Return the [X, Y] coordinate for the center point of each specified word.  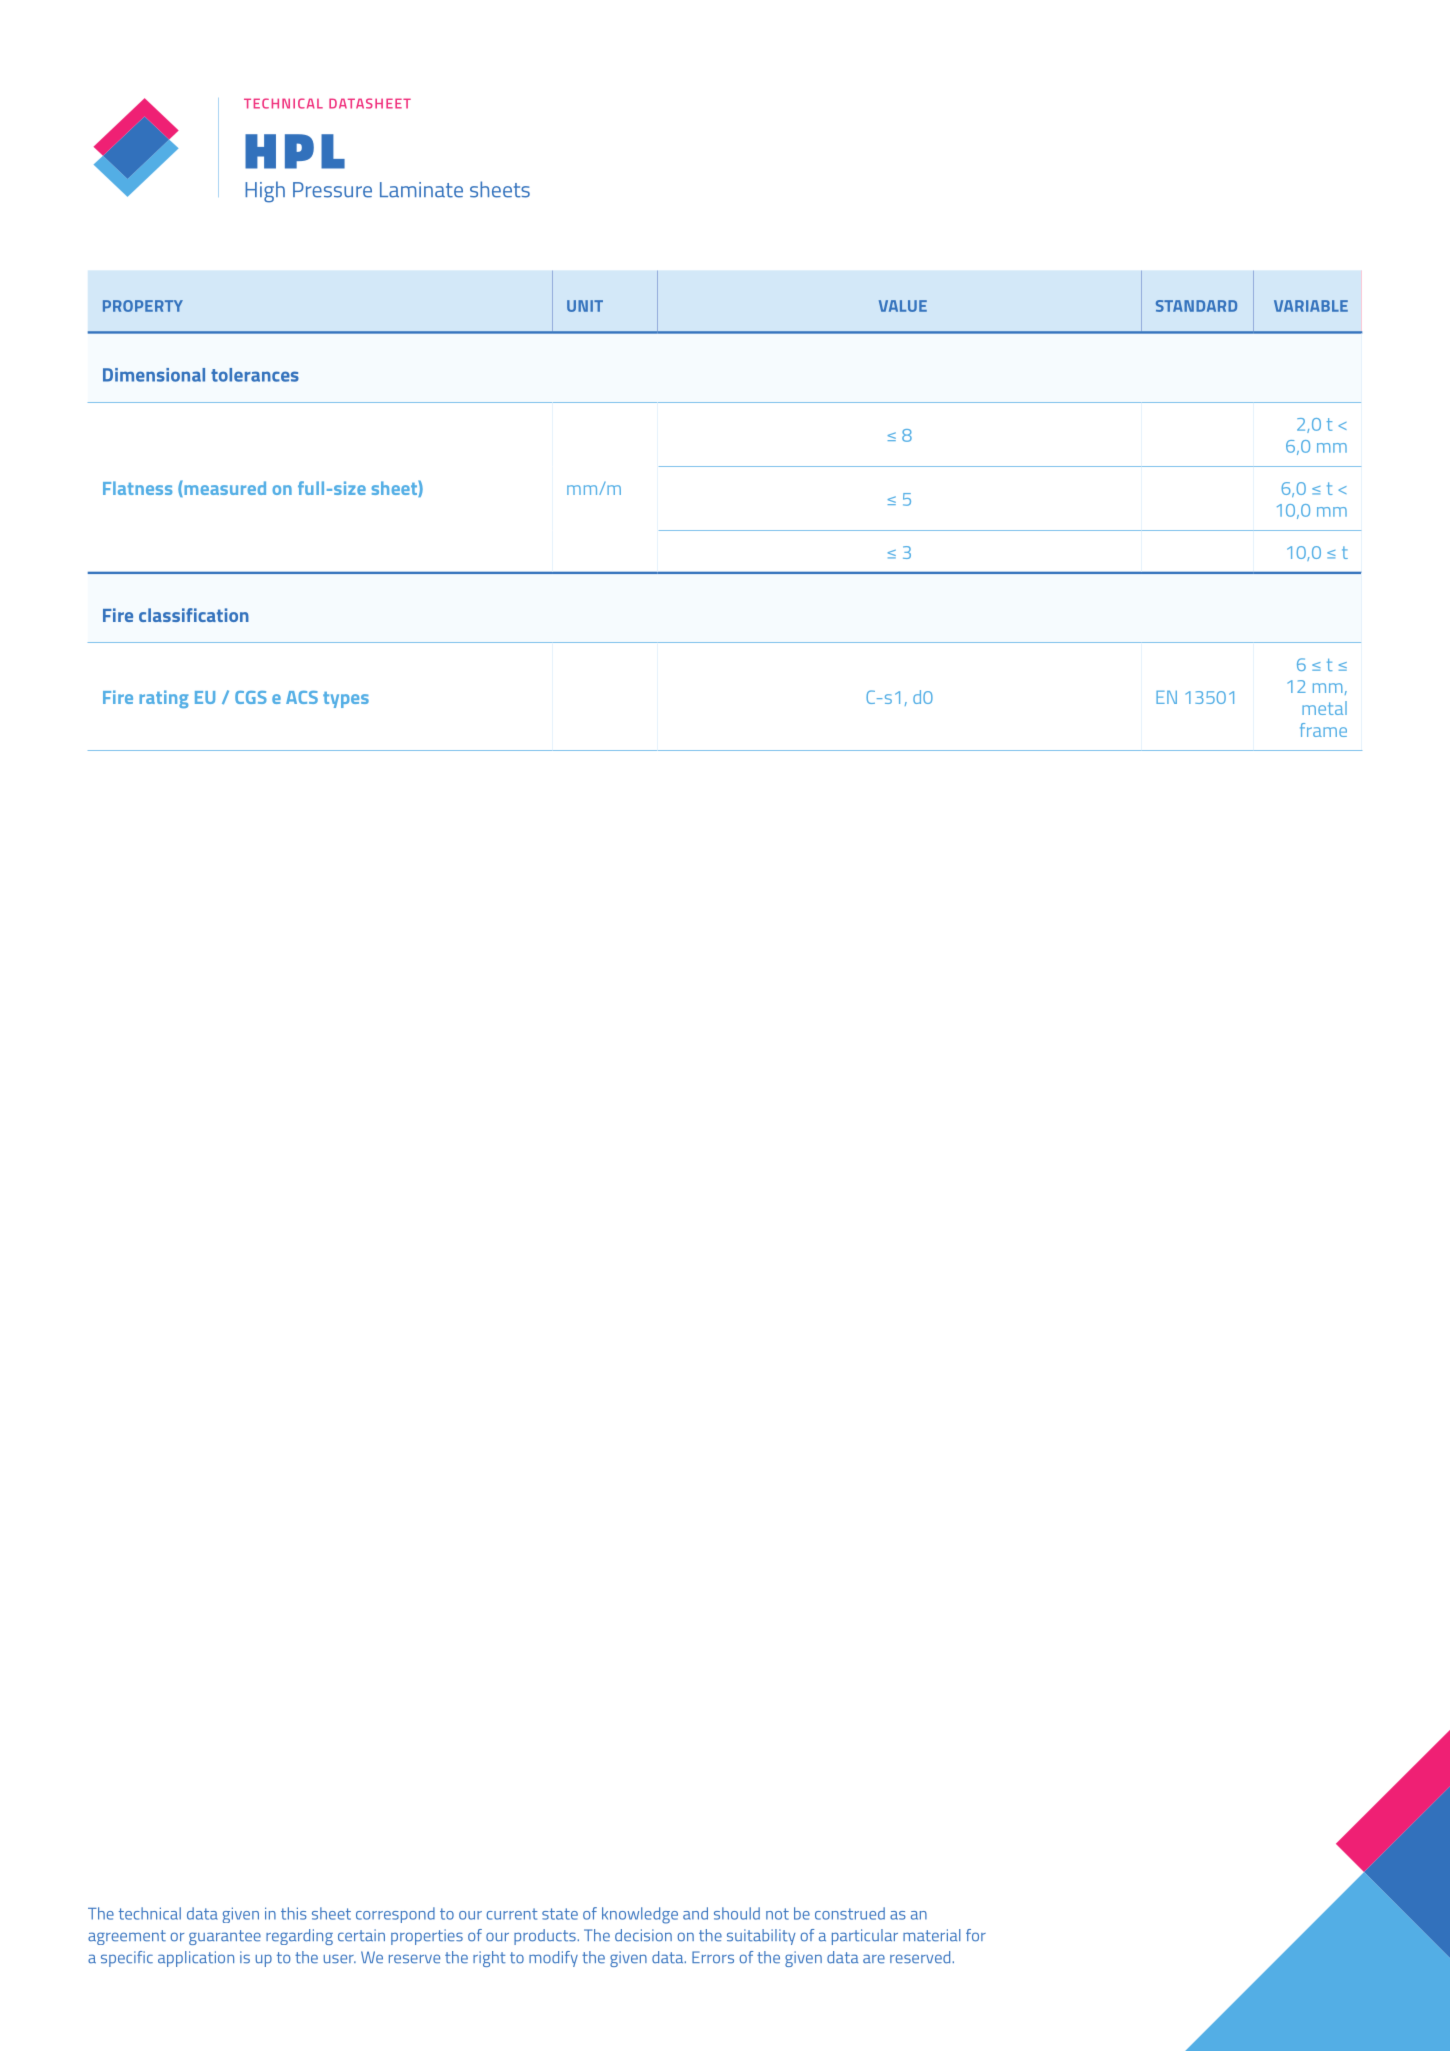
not [777, 1914]
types [346, 700]
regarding [299, 1937]
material [931, 1935]
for [976, 1935]
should [737, 1913]
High [265, 192]
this [293, 1913]
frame [1323, 730]
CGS [251, 697]
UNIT [585, 306]
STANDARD [1196, 306]
